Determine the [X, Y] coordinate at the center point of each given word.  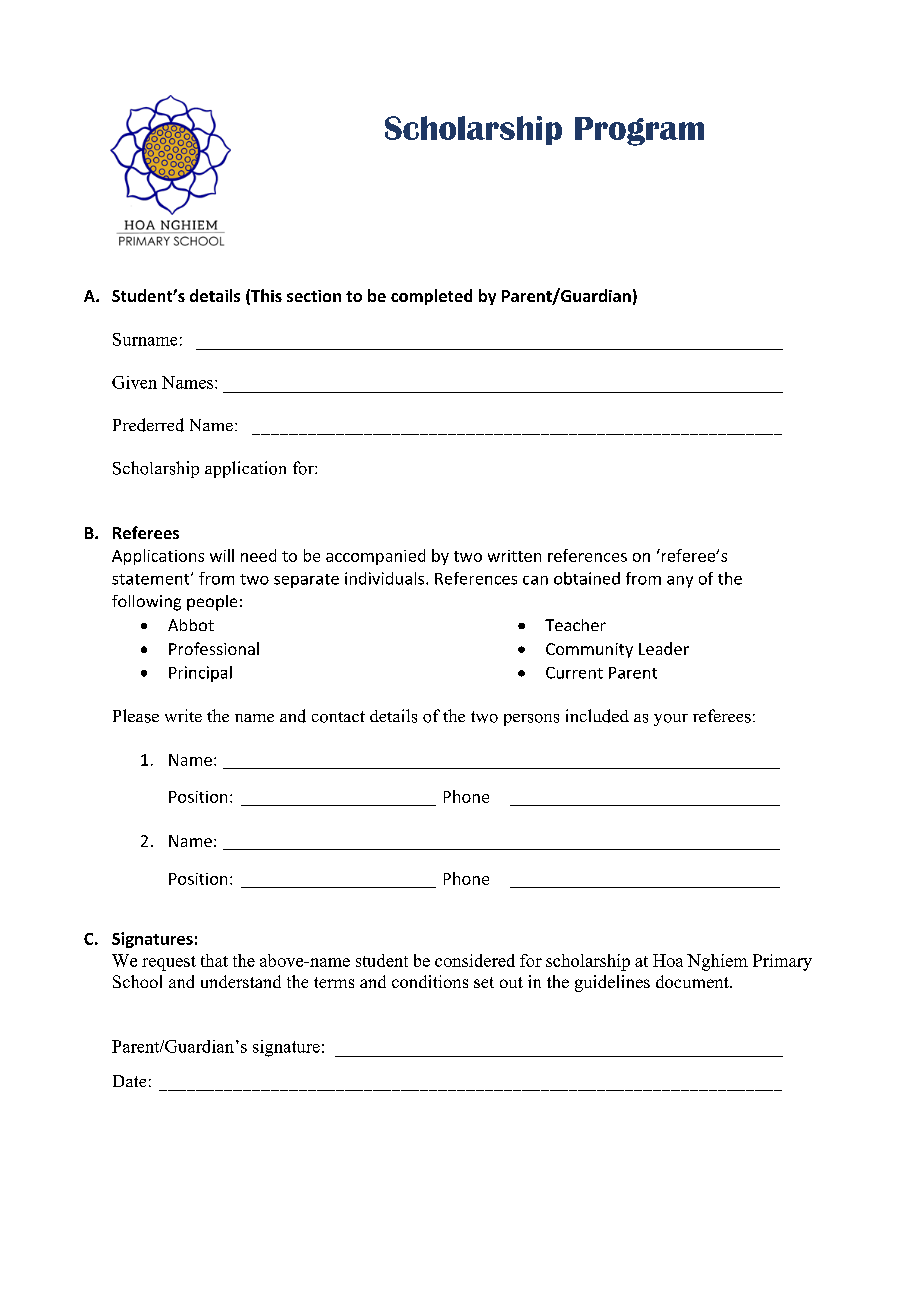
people [212, 603]
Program [639, 131]
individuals [386, 578]
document [693, 981]
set [484, 982]
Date [129, 1081]
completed [431, 297]
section [314, 296]
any [680, 582]
